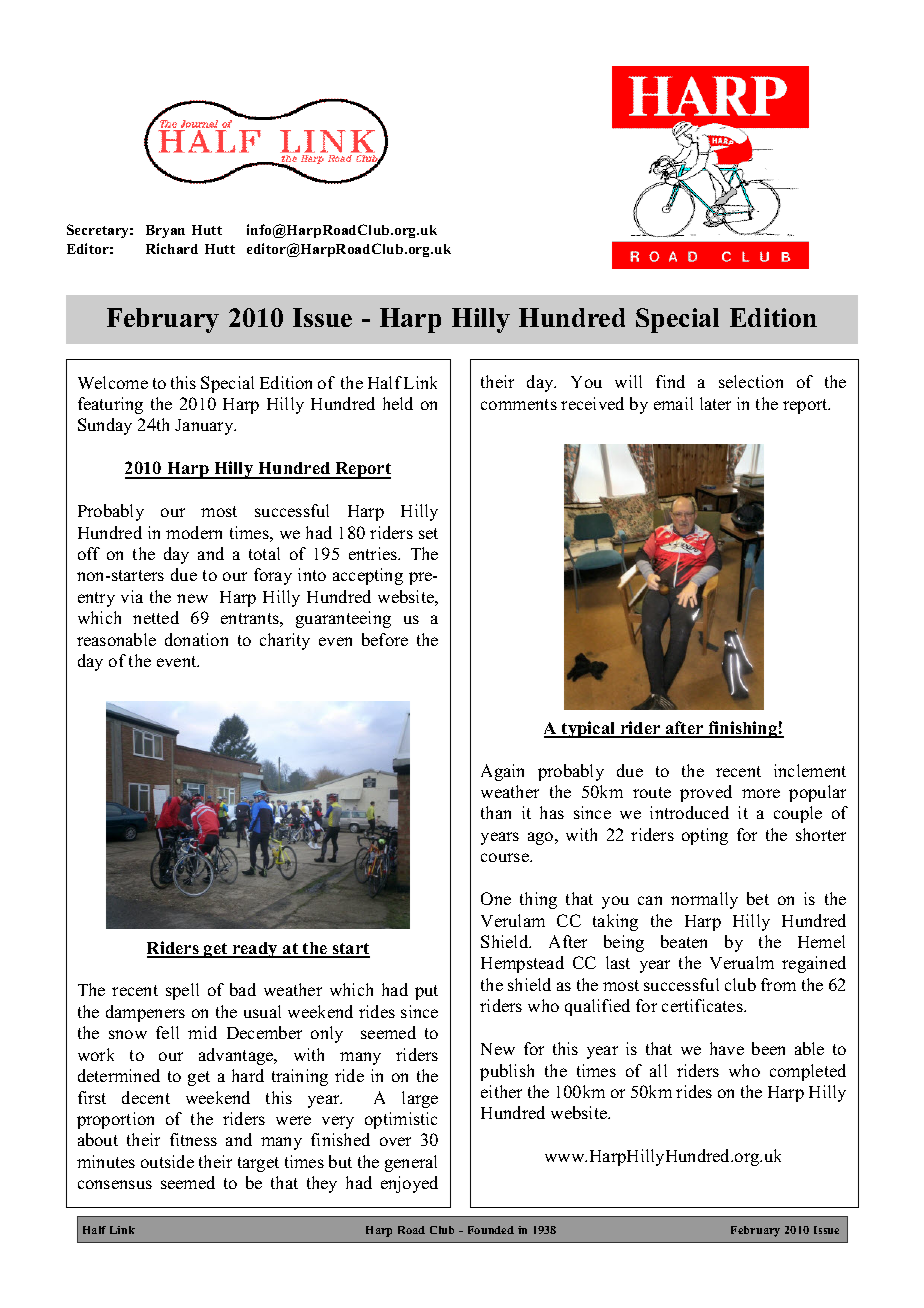 This screenshot has height=1308, width=924. What do you see at coordinates (385, 639) in the screenshot?
I see `before` at bounding box center [385, 639].
